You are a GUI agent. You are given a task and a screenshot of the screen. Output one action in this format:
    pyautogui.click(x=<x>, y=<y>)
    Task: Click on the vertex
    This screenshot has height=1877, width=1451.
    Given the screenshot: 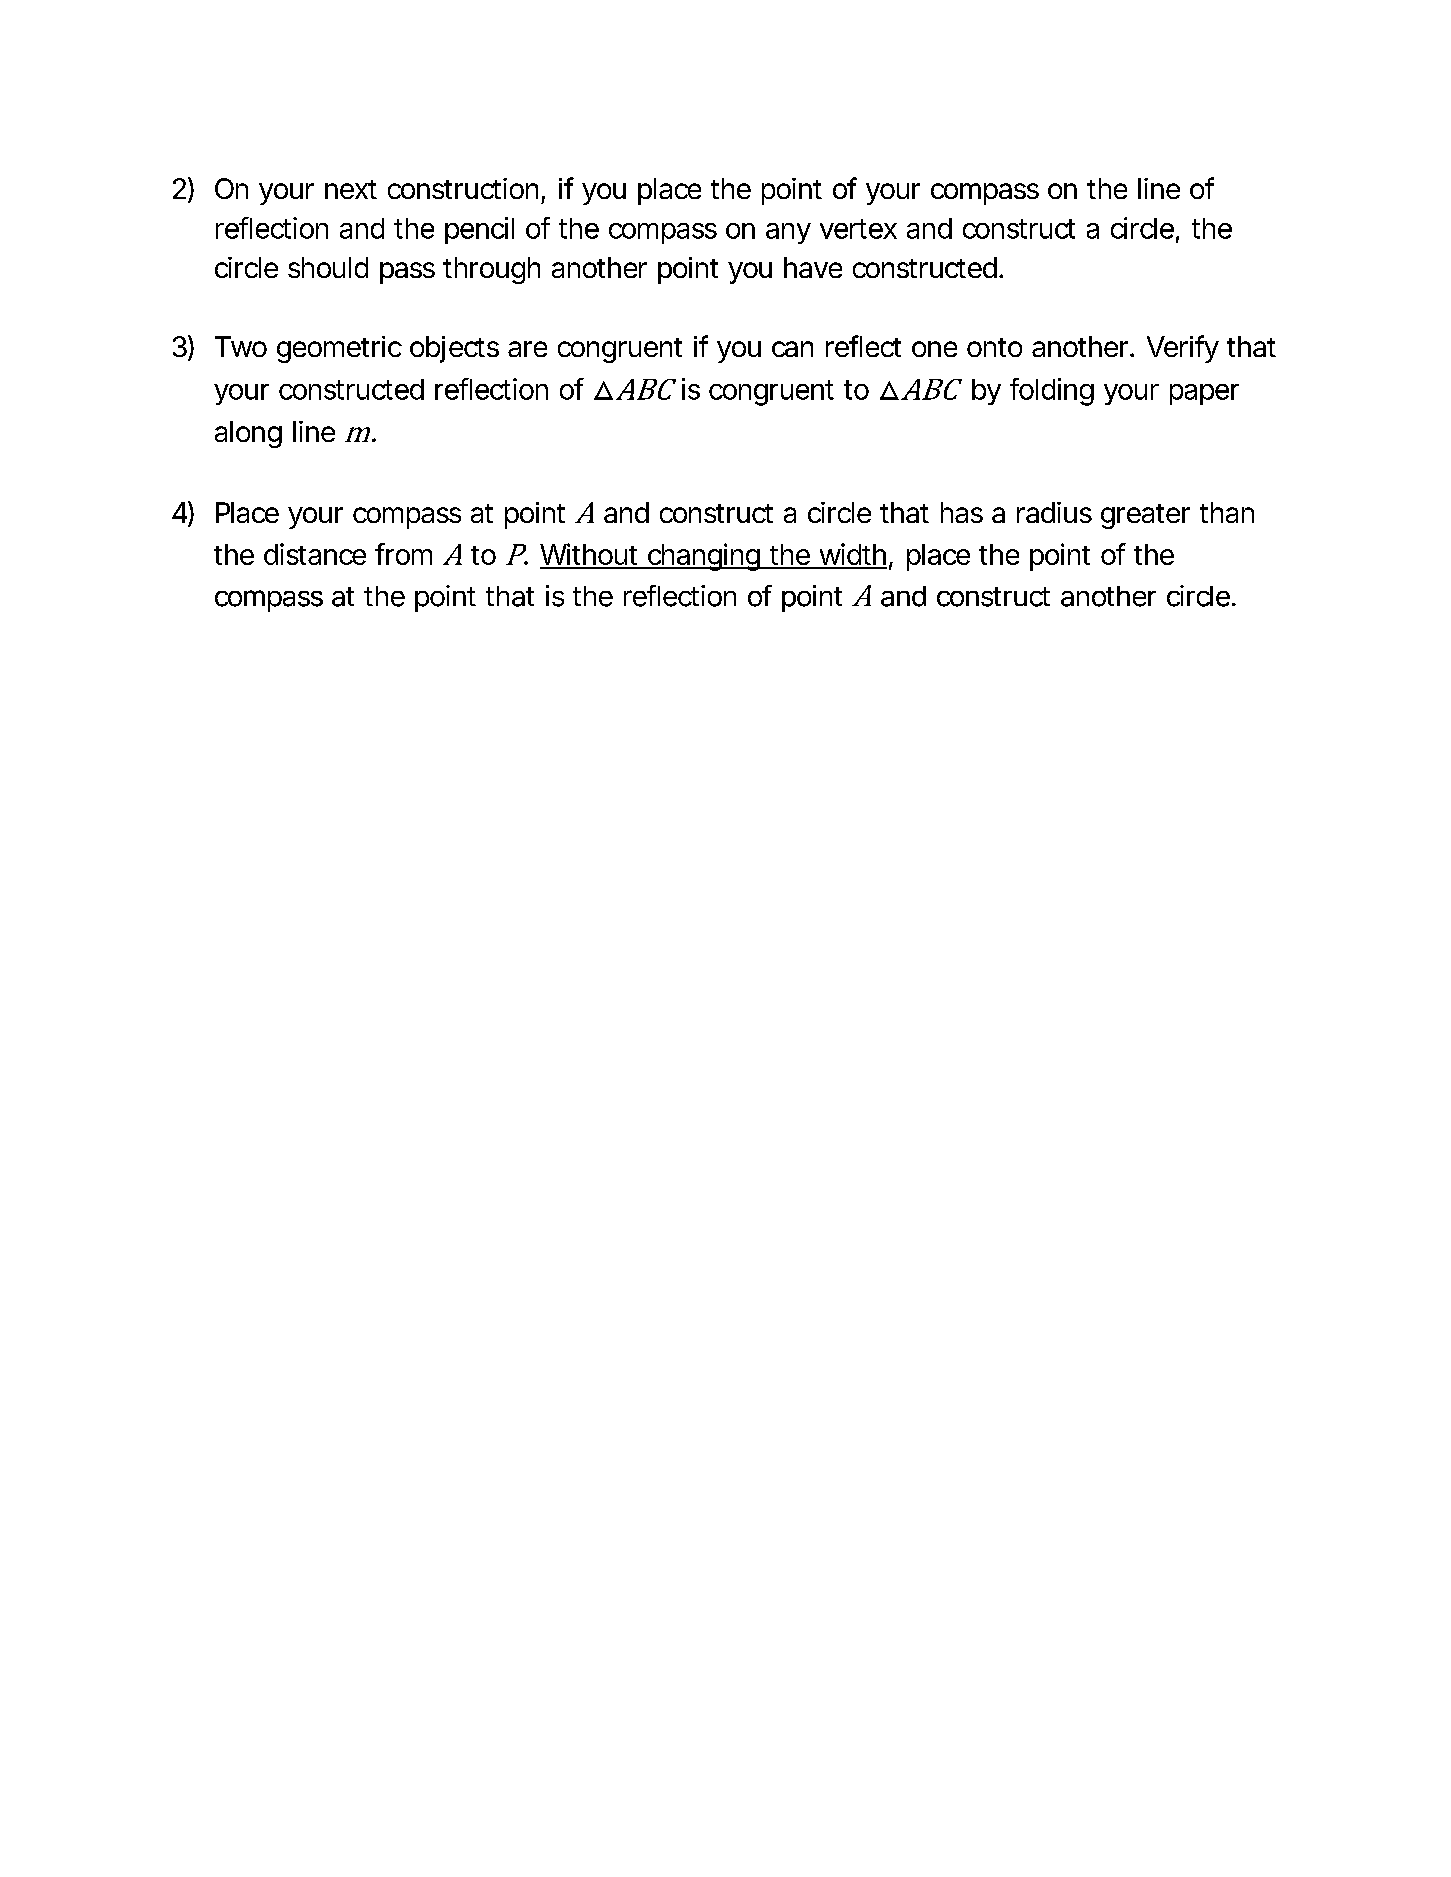 What is the action you would take?
    pyautogui.click(x=858, y=229)
